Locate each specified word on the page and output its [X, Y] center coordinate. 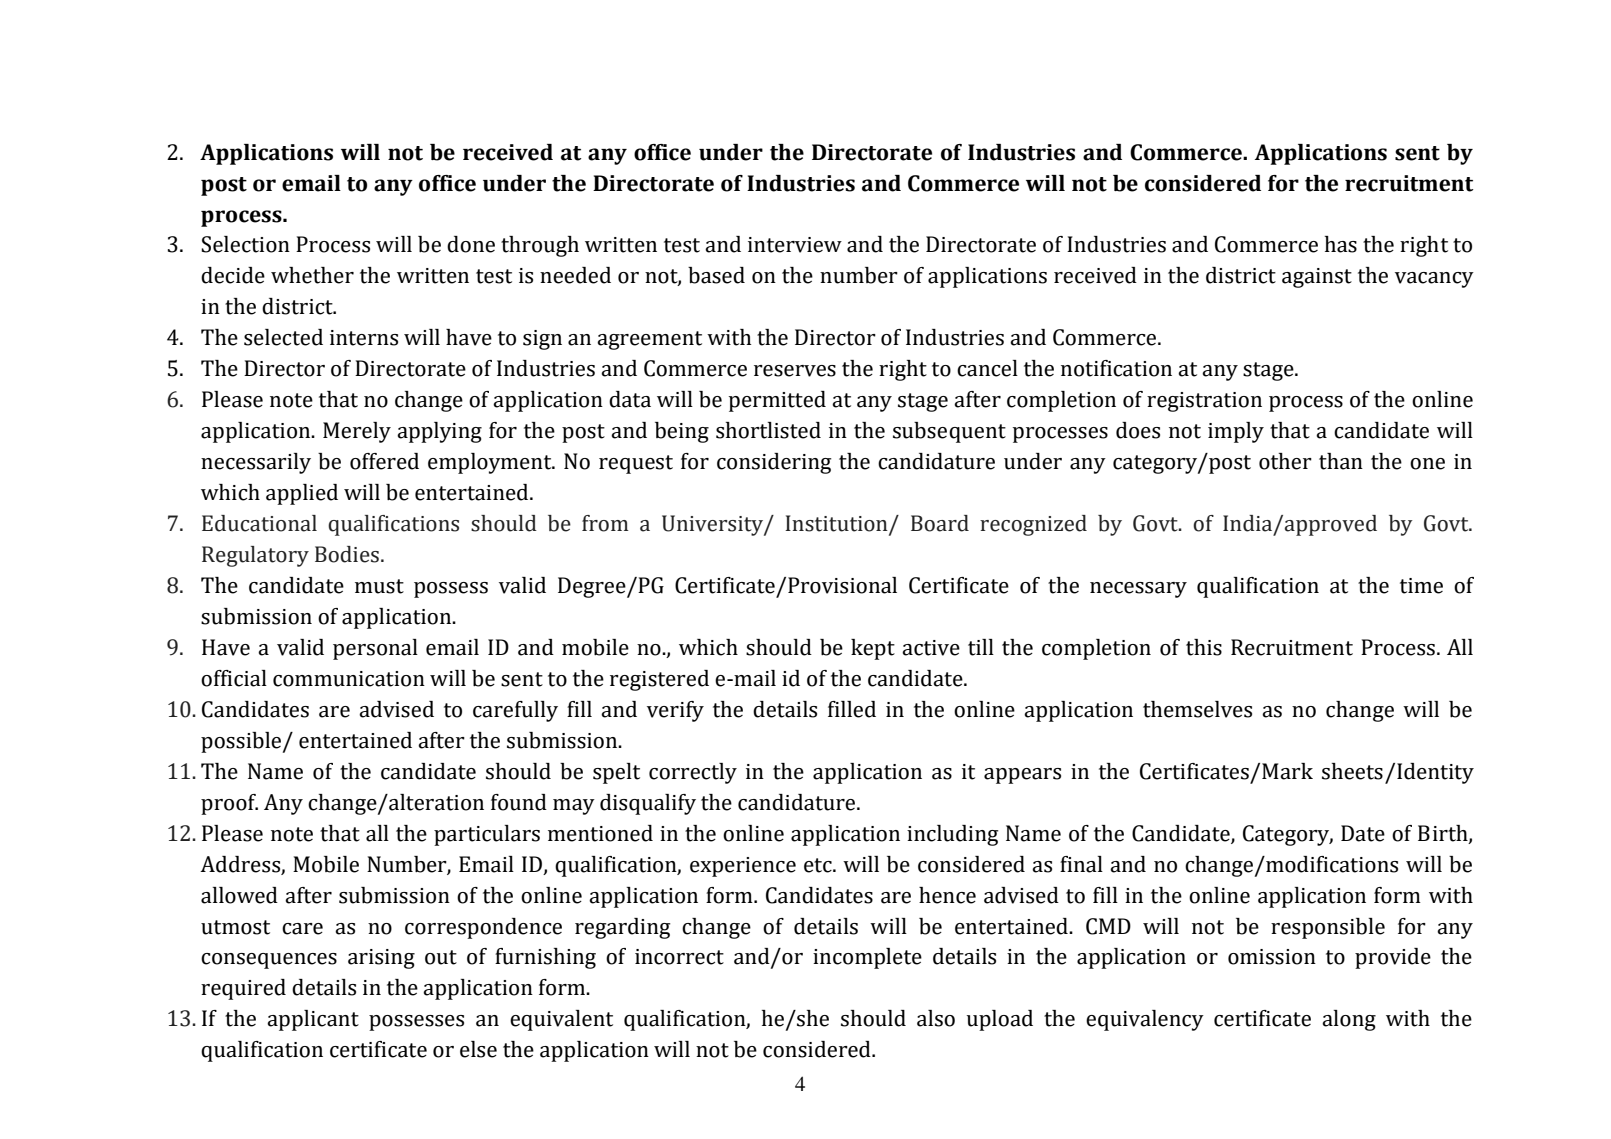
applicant [313, 1020]
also [936, 1018]
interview [795, 245]
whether [312, 275]
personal [375, 649]
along [1349, 1020]
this [1204, 647]
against [1317, 278]
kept [873, 649]
